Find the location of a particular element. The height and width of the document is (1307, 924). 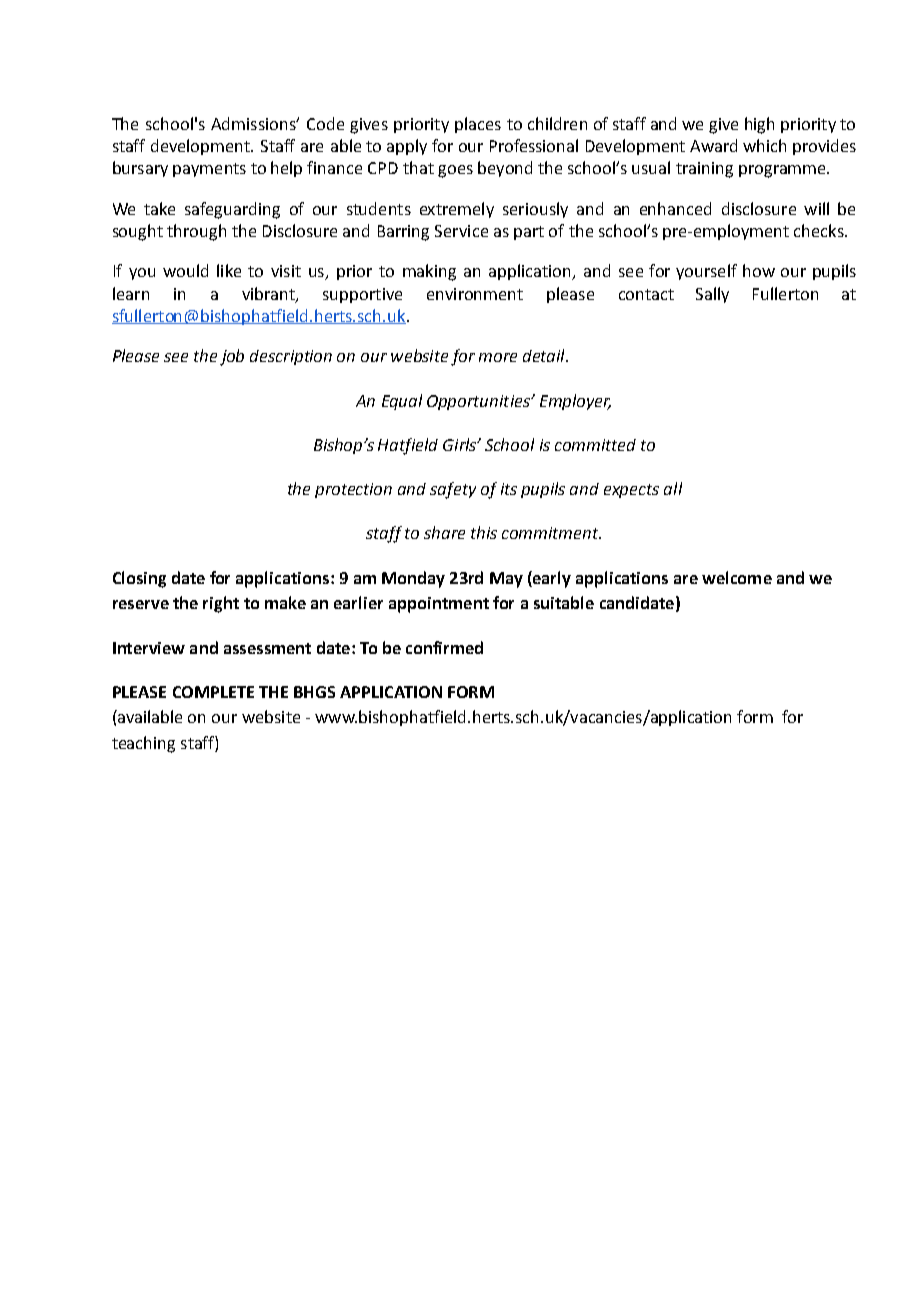

places is located at coordinates (478, 125).
